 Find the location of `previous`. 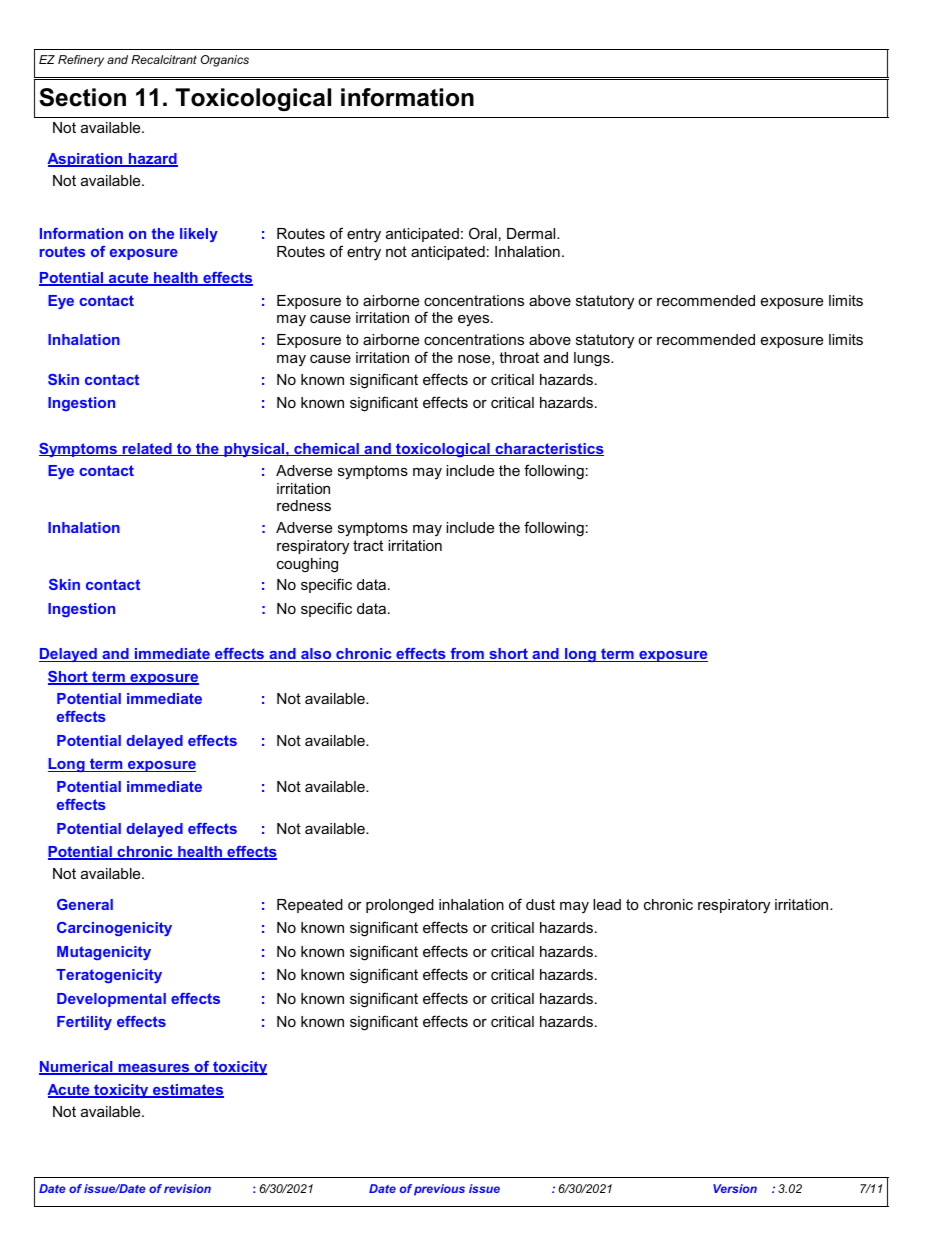

previous is located at coordinates (439, 1190).
